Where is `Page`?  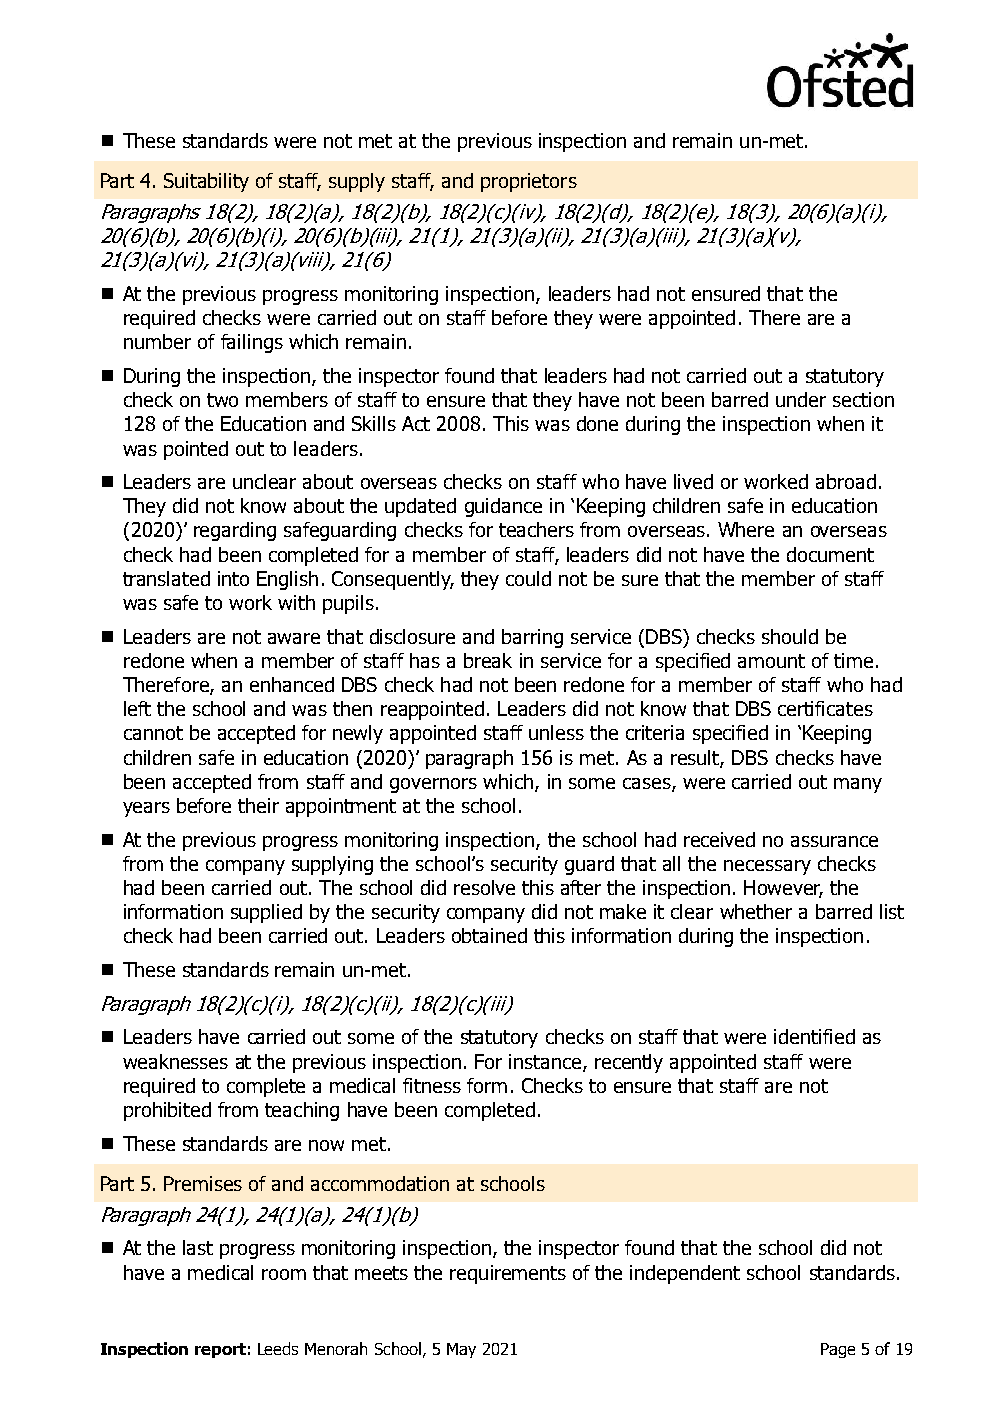 Page is located at coordinates (838, 1350).
